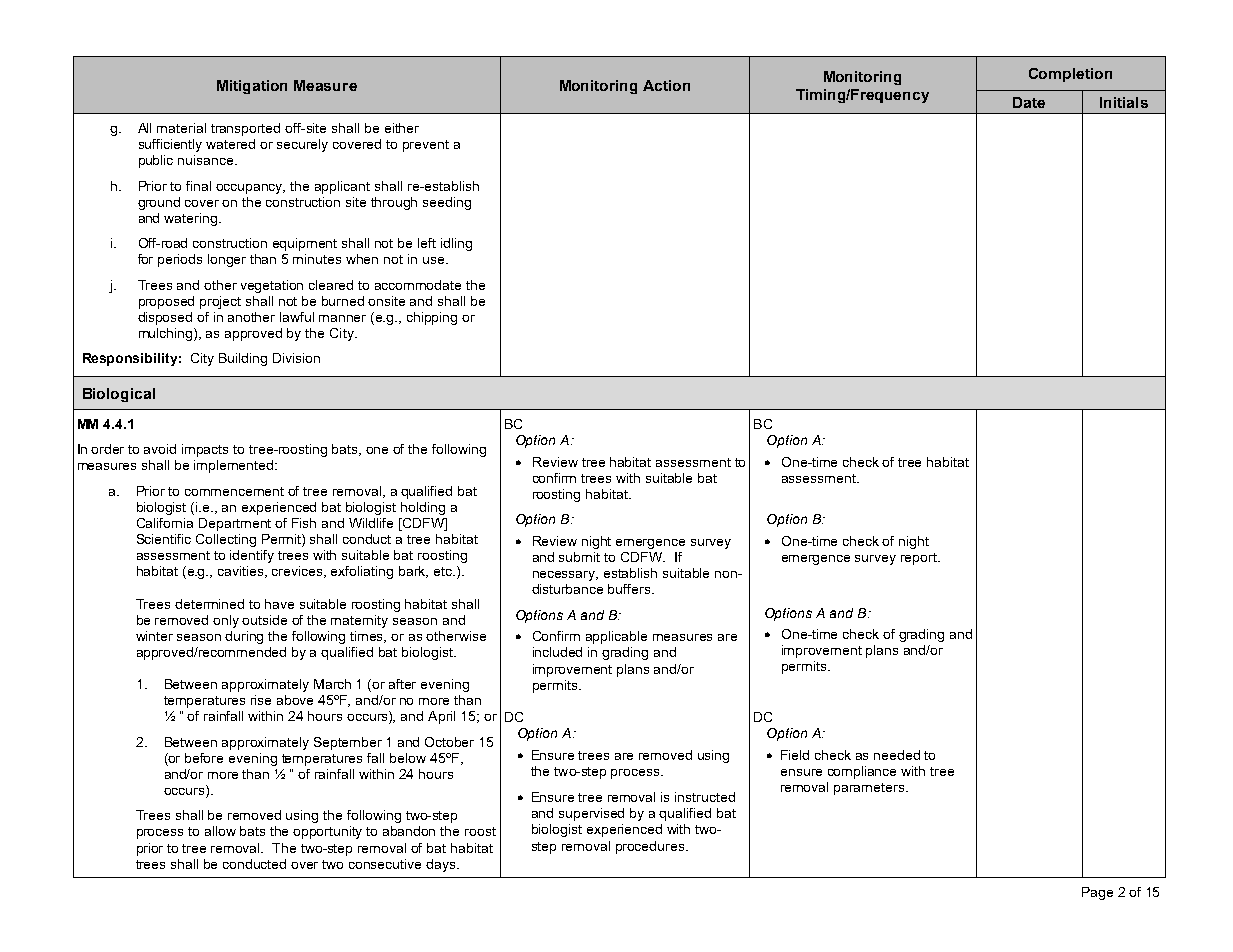 This screenshot has height=952, width=1233. I want to click on identify, so click(252, 556).
